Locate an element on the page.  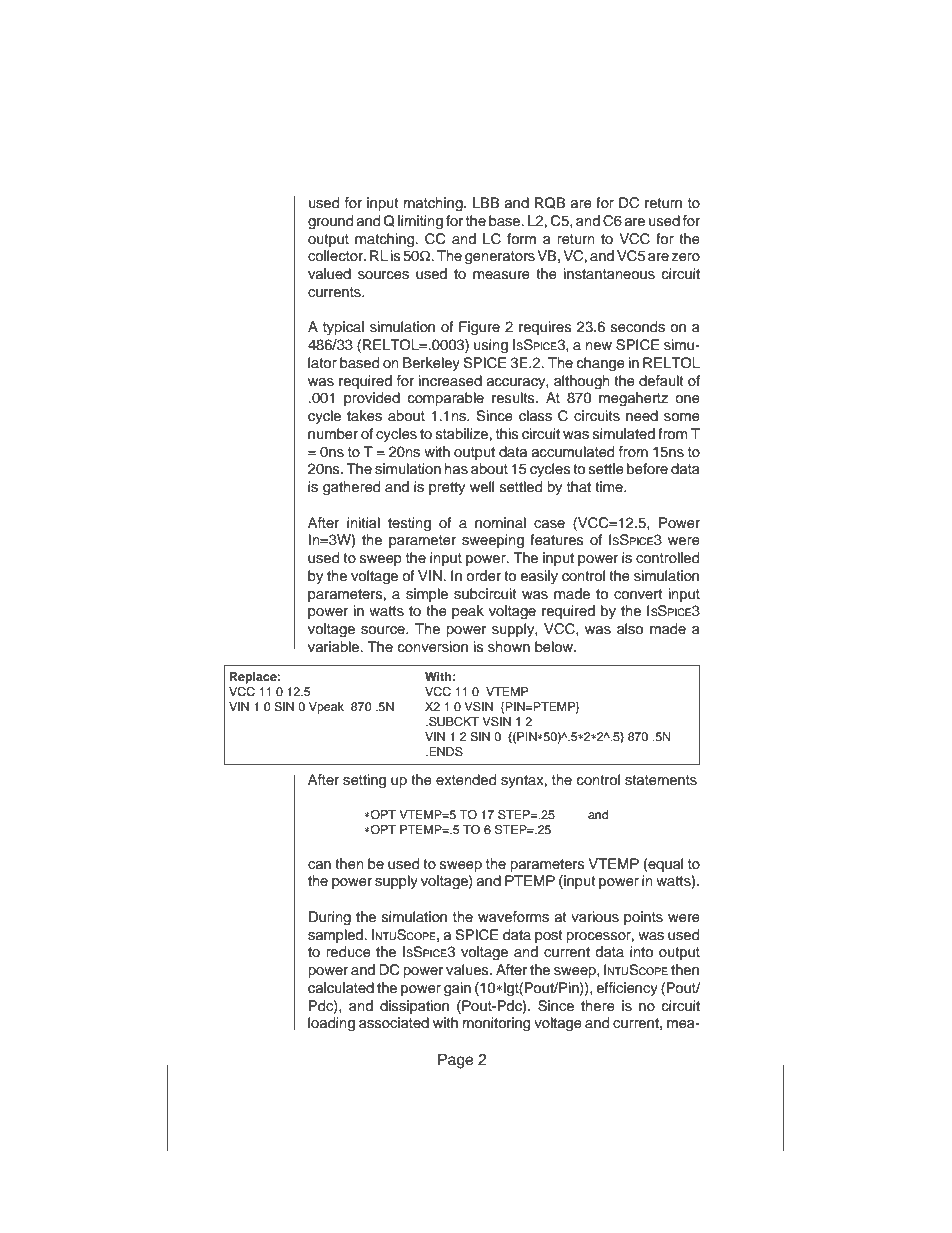
variable is located at coordinates (335, 647).
